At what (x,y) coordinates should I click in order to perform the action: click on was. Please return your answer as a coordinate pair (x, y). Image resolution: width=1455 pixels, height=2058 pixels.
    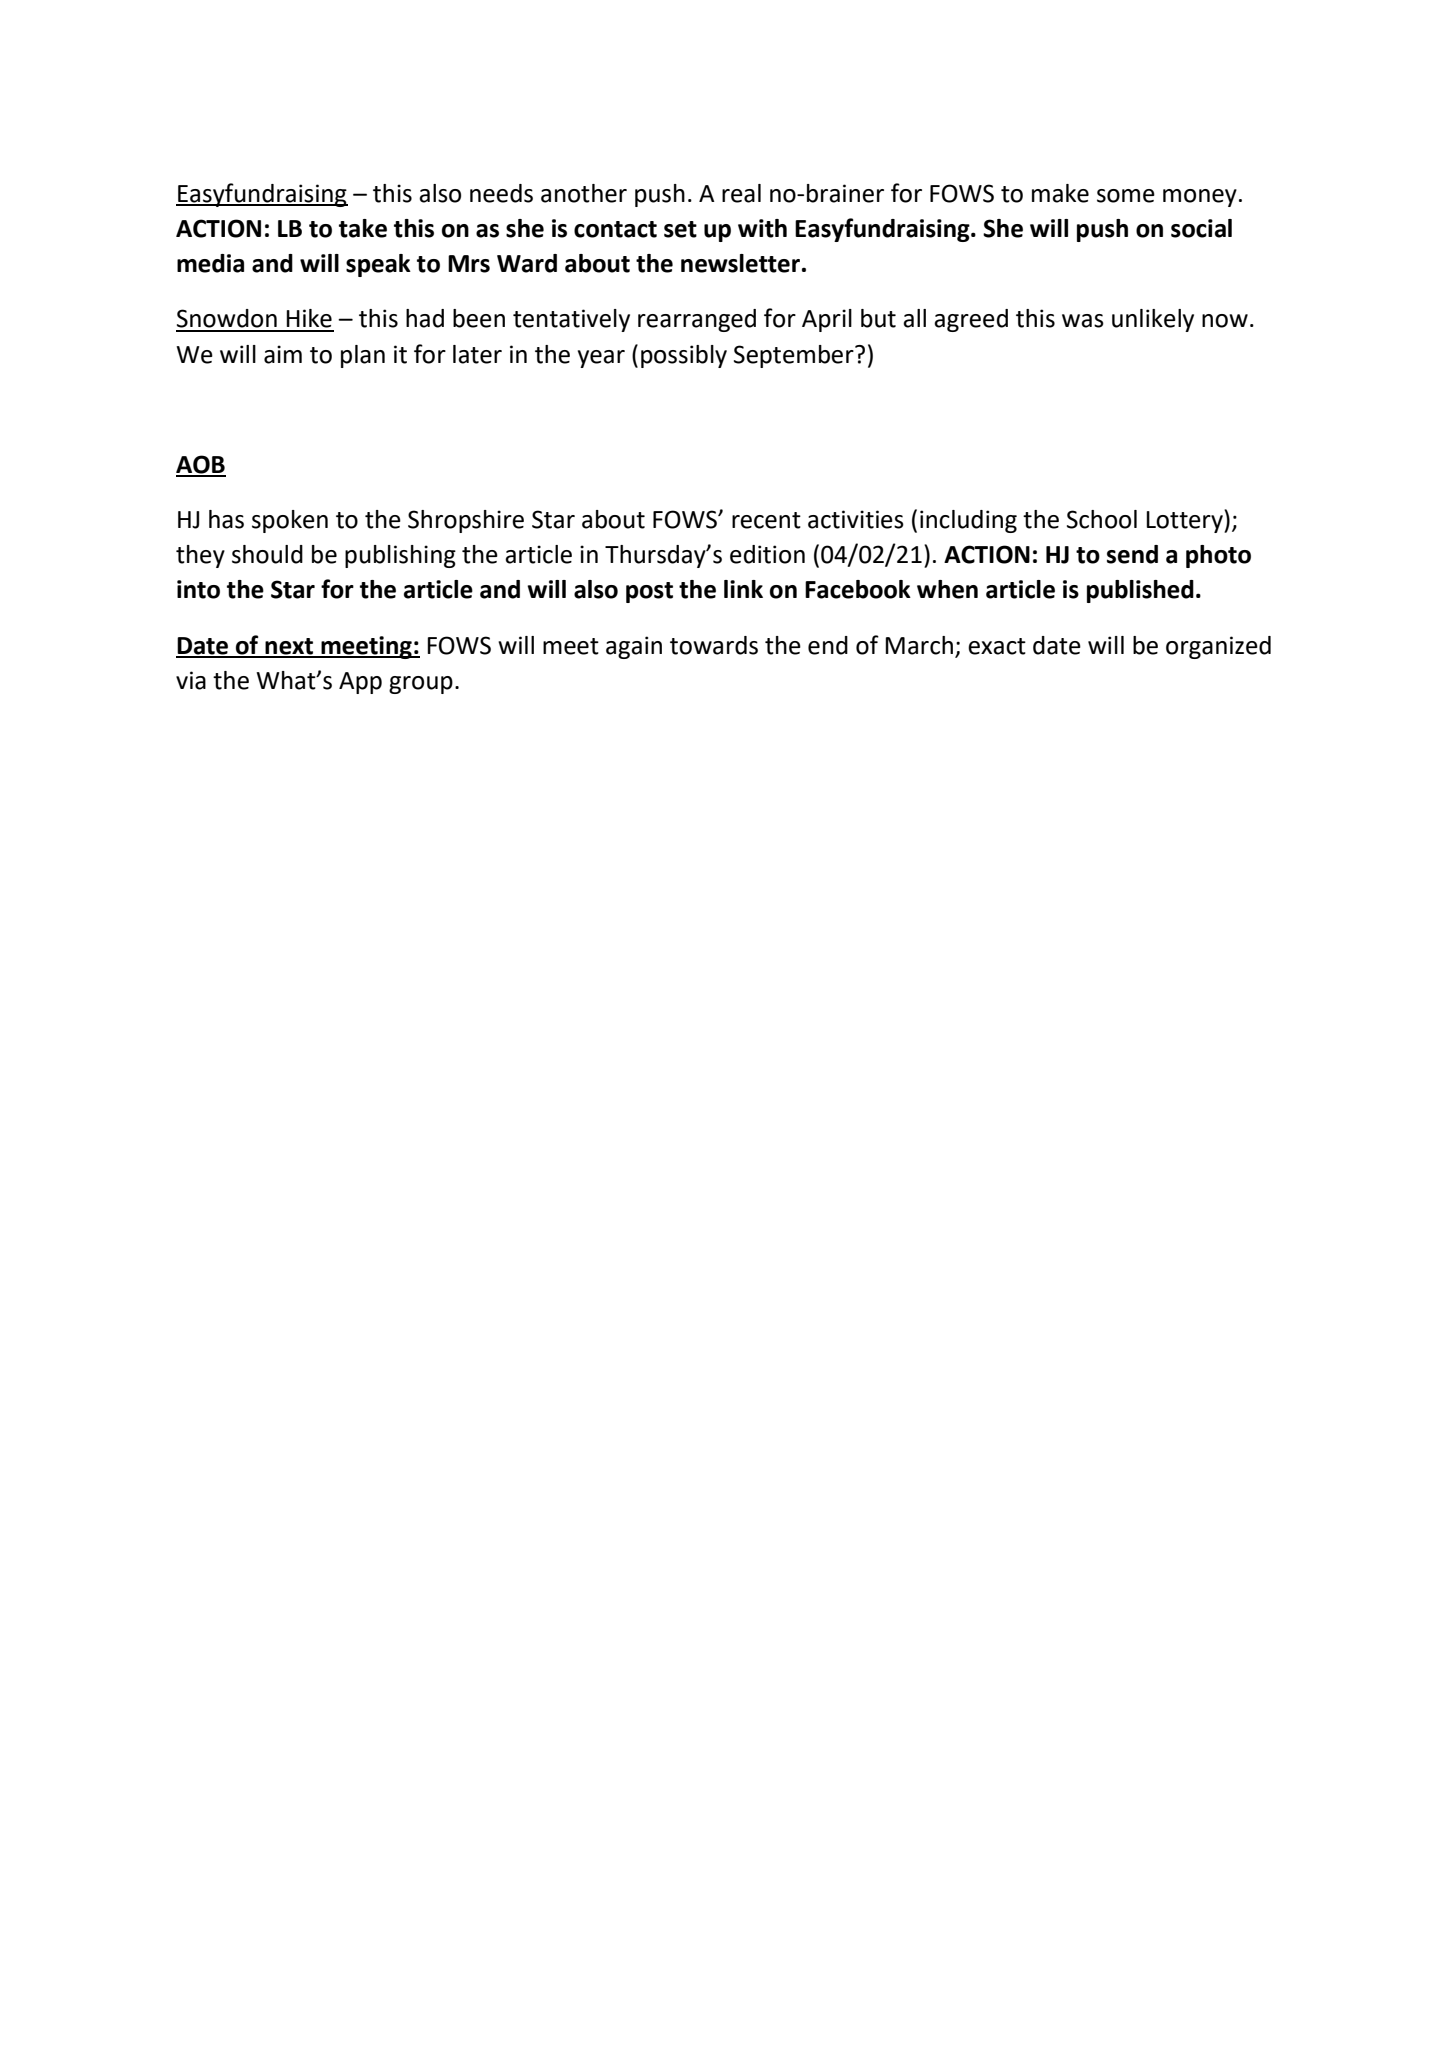
    Looking at the image, I should click on (1083, 321).
